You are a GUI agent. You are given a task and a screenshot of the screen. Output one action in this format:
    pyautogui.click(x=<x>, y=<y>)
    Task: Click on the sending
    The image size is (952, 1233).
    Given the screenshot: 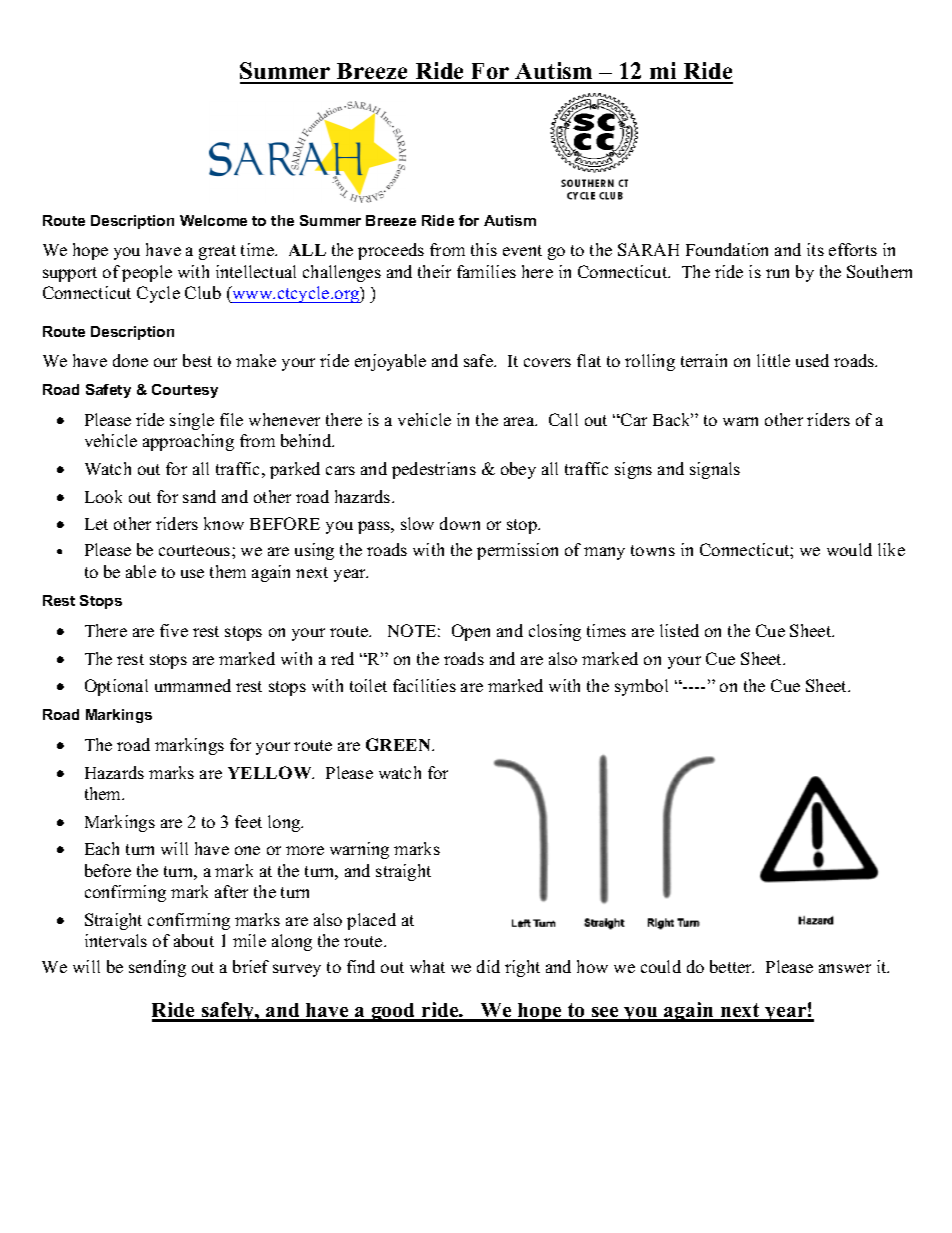 What is the action you would take?
    pyautogui.click(x=157, y=968)
